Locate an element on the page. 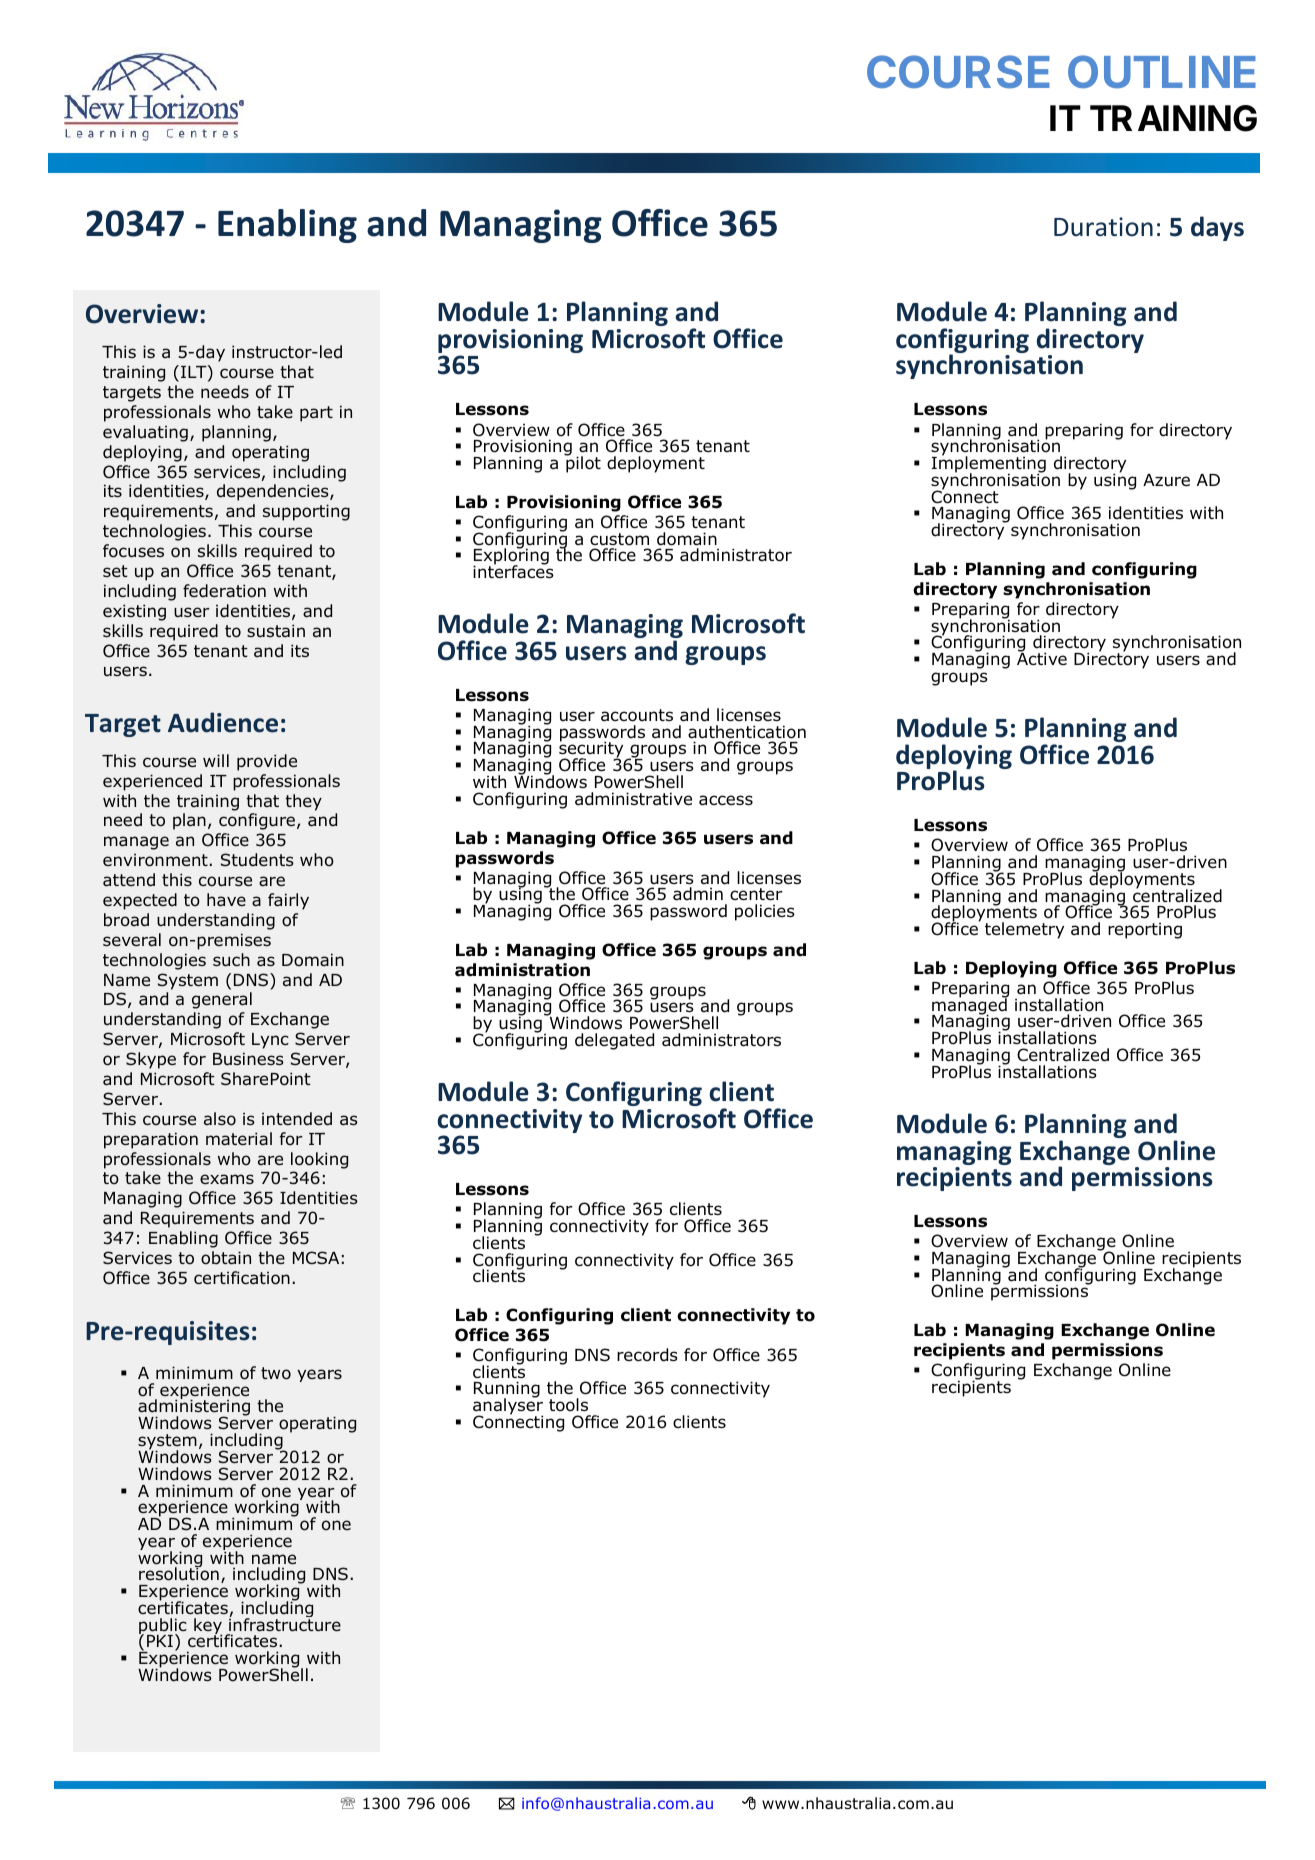 The image size is (1315, 1860). infrastructure is located at coordinates (285, 1624).
